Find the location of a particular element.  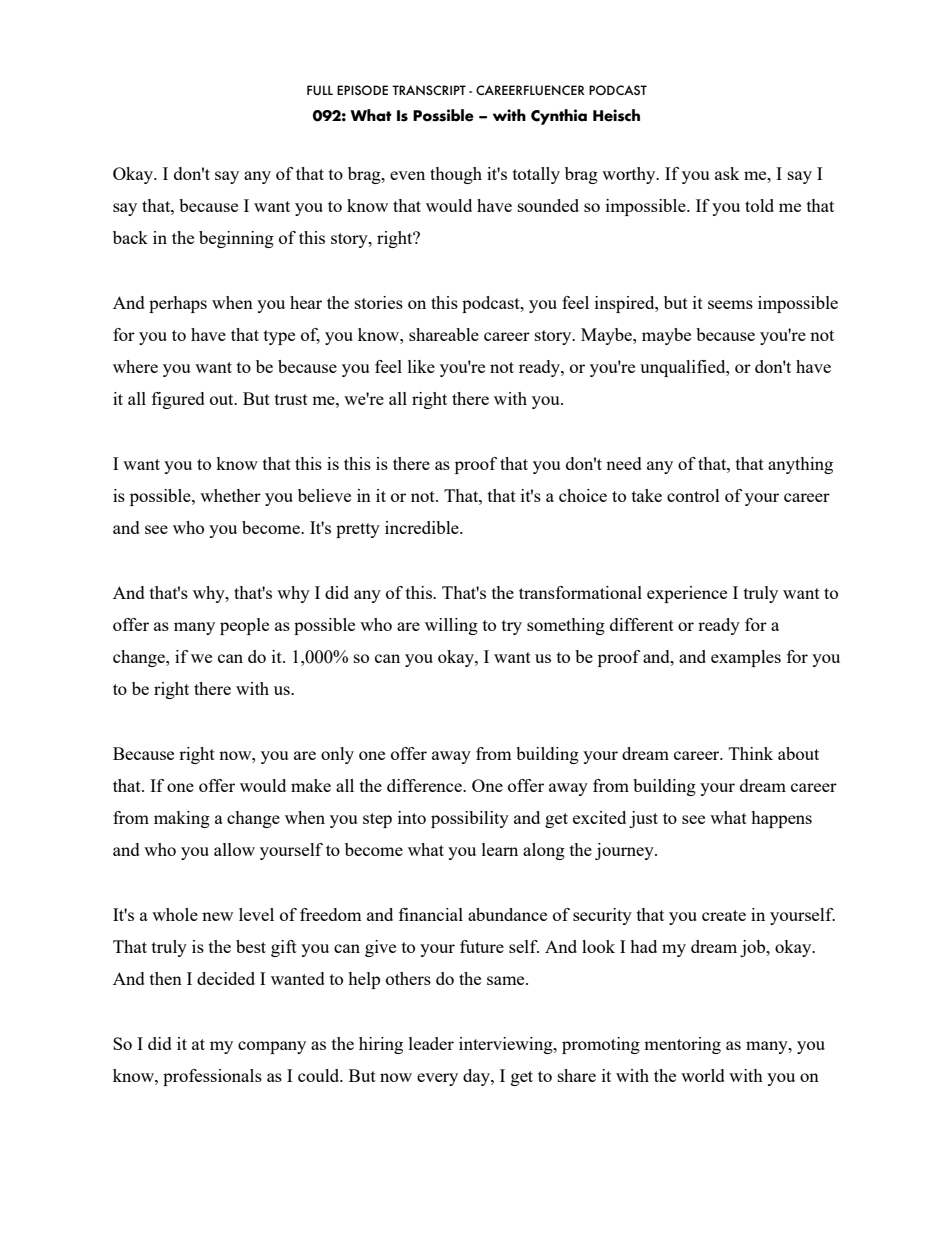

like is located at coordinates (421, 366).
